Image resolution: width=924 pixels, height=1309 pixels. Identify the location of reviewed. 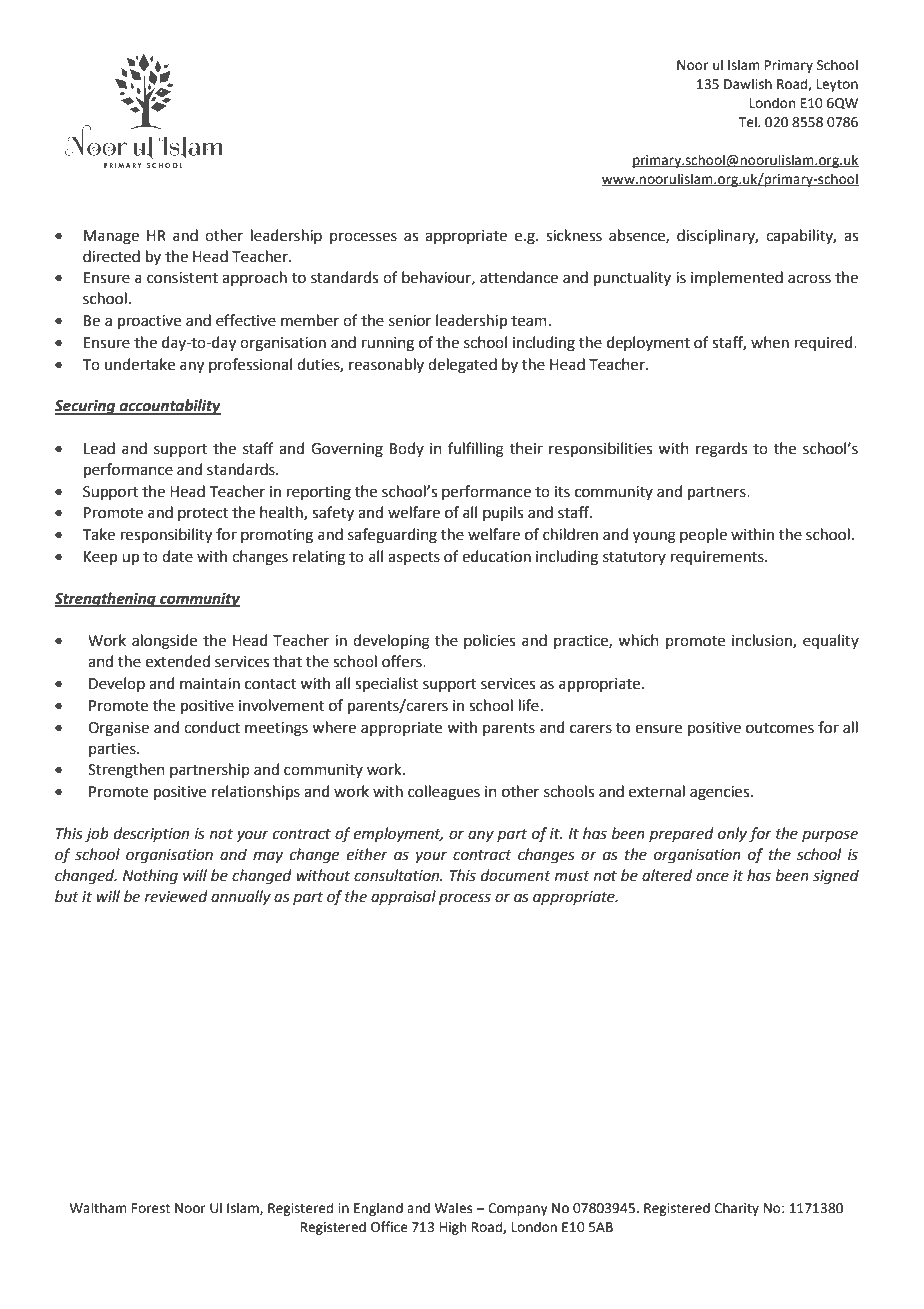
(176, 896).
